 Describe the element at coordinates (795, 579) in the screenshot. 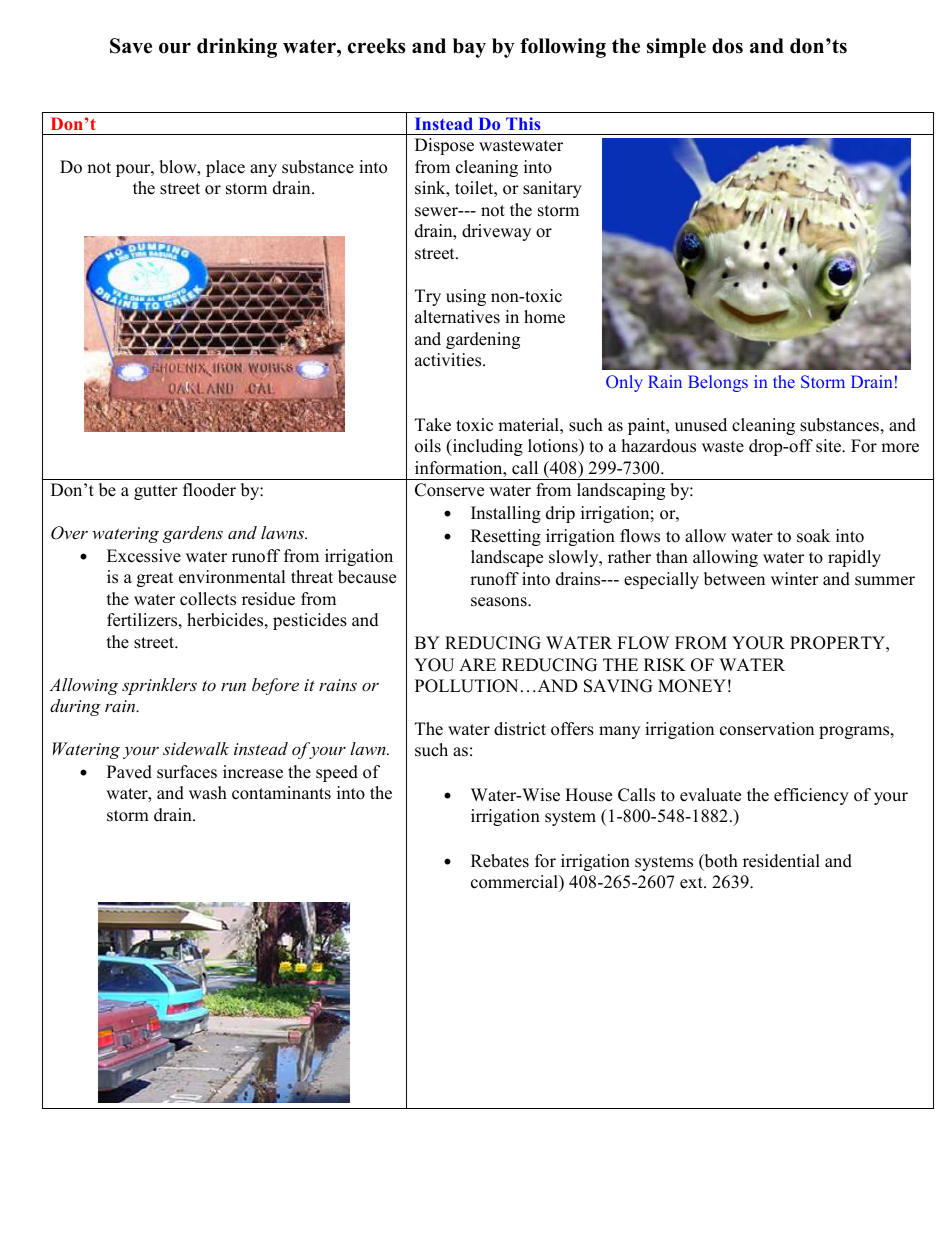

I see `winter` at that location.
